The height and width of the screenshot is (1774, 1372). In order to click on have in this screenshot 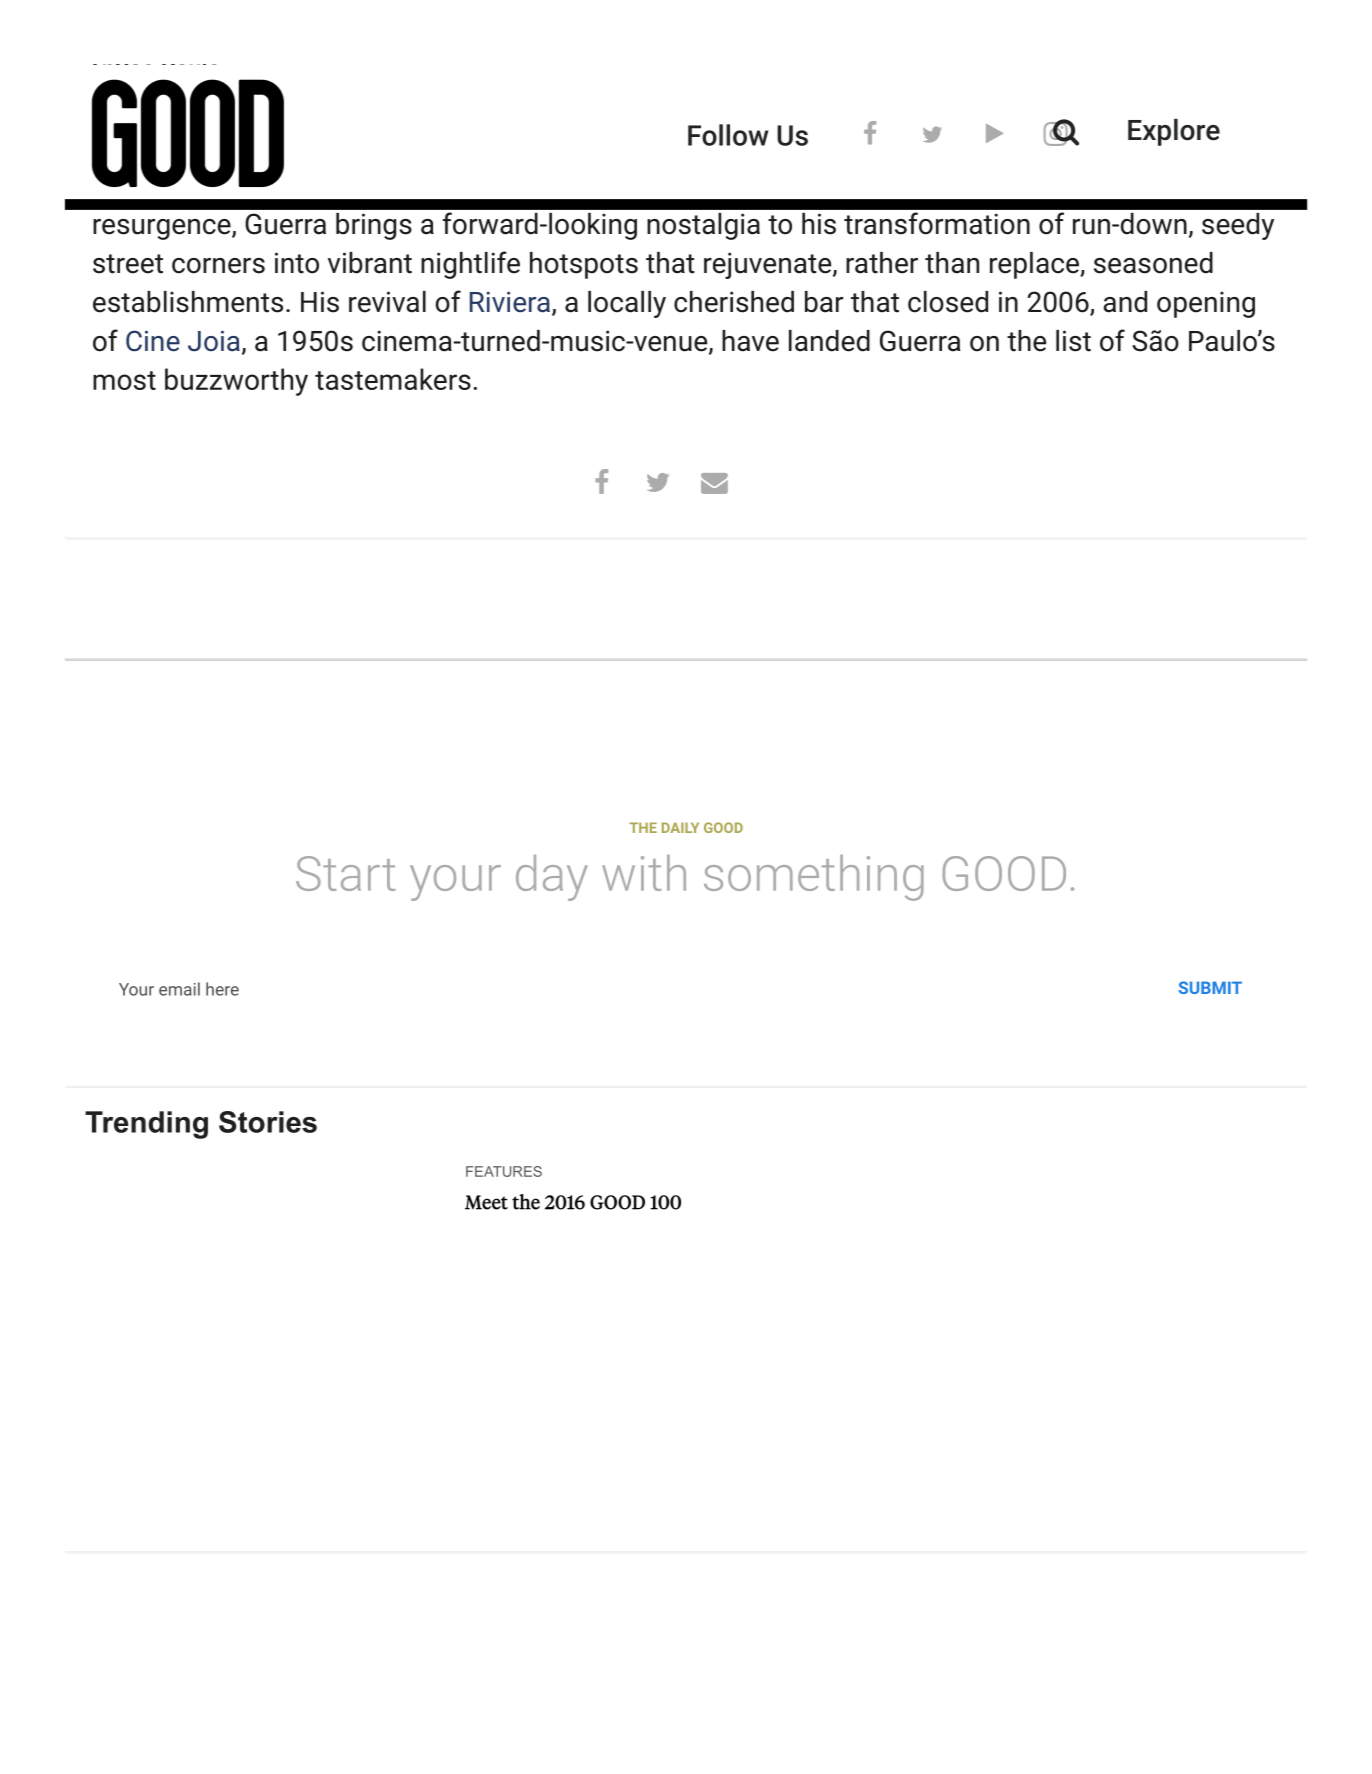, I will do `click(750, 341)`.
